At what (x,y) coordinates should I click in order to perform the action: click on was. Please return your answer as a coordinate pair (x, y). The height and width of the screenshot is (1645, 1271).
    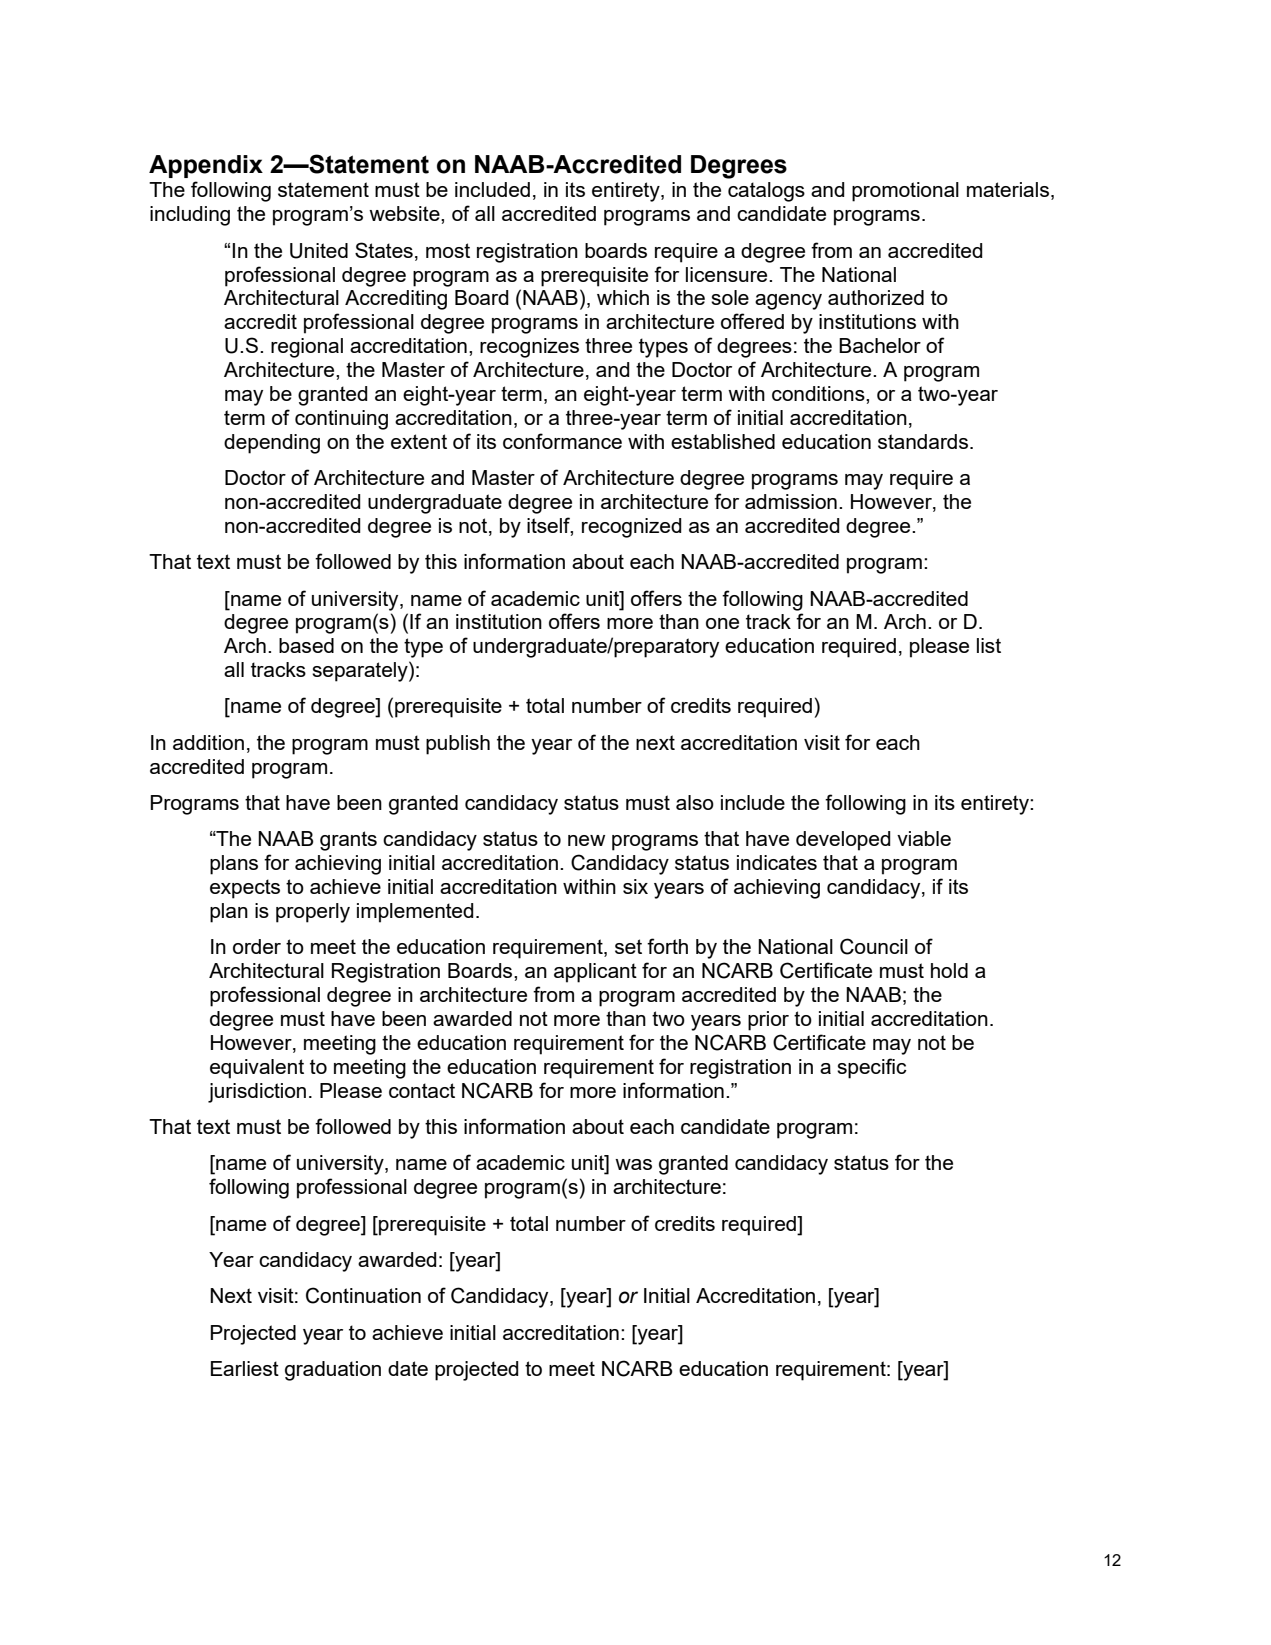
    Looking at the image, I should click on (633, 1164).
